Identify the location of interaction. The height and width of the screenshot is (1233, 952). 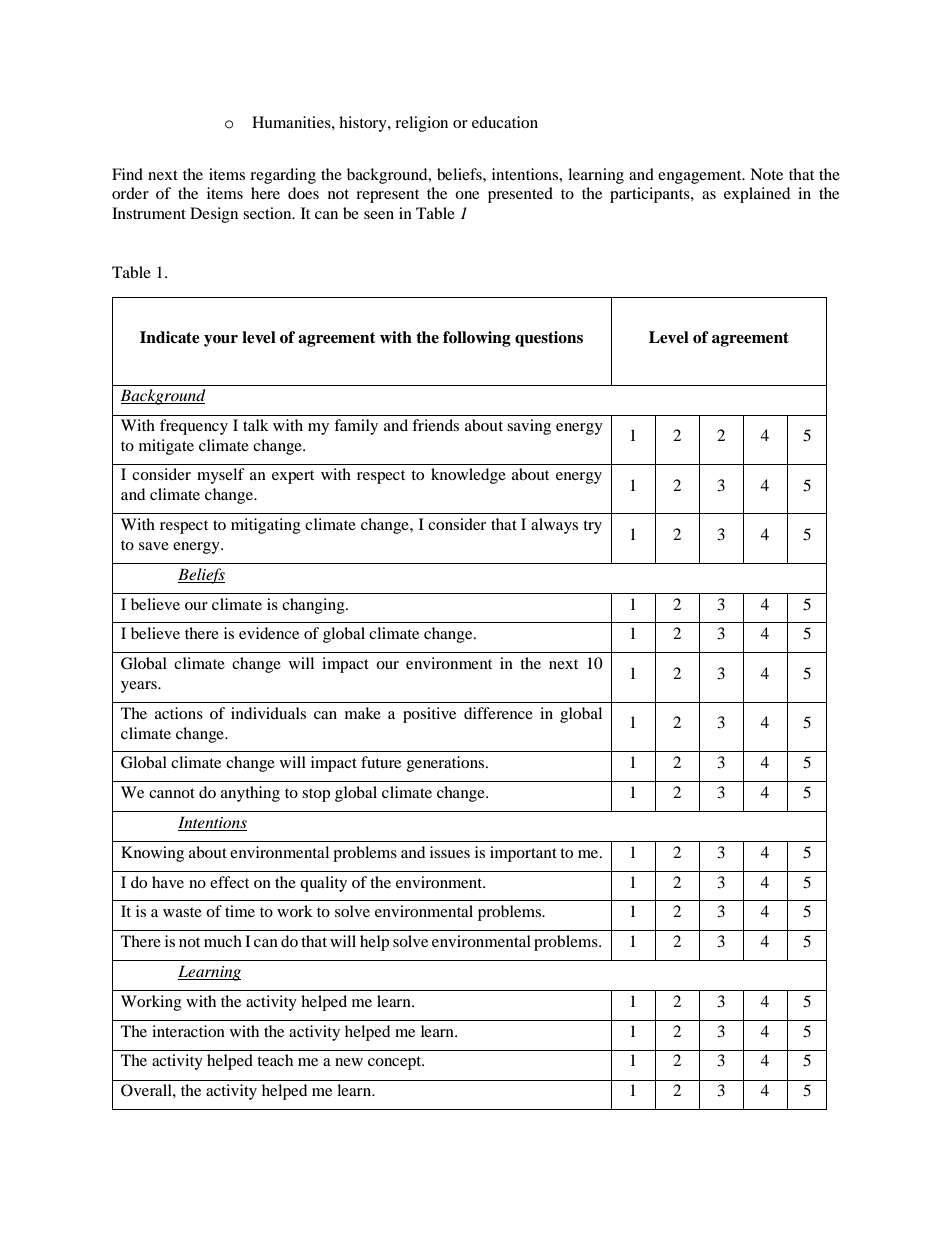
(188, 1031).
